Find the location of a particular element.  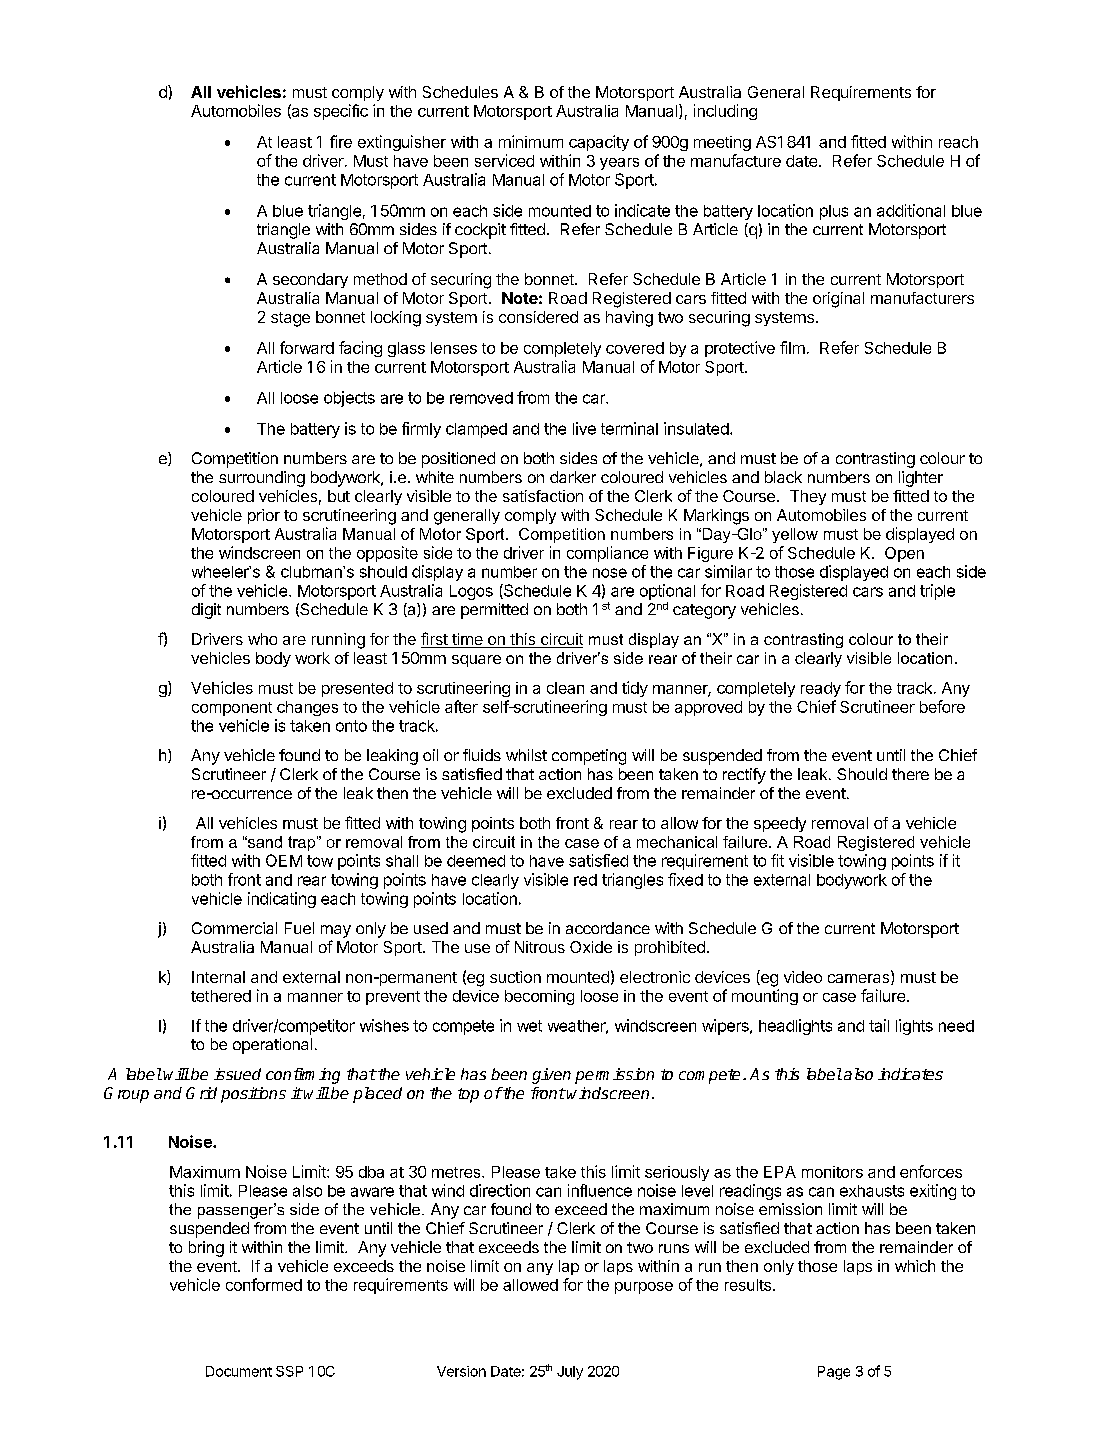

Nitrous is located at coordinates (540, 947).
